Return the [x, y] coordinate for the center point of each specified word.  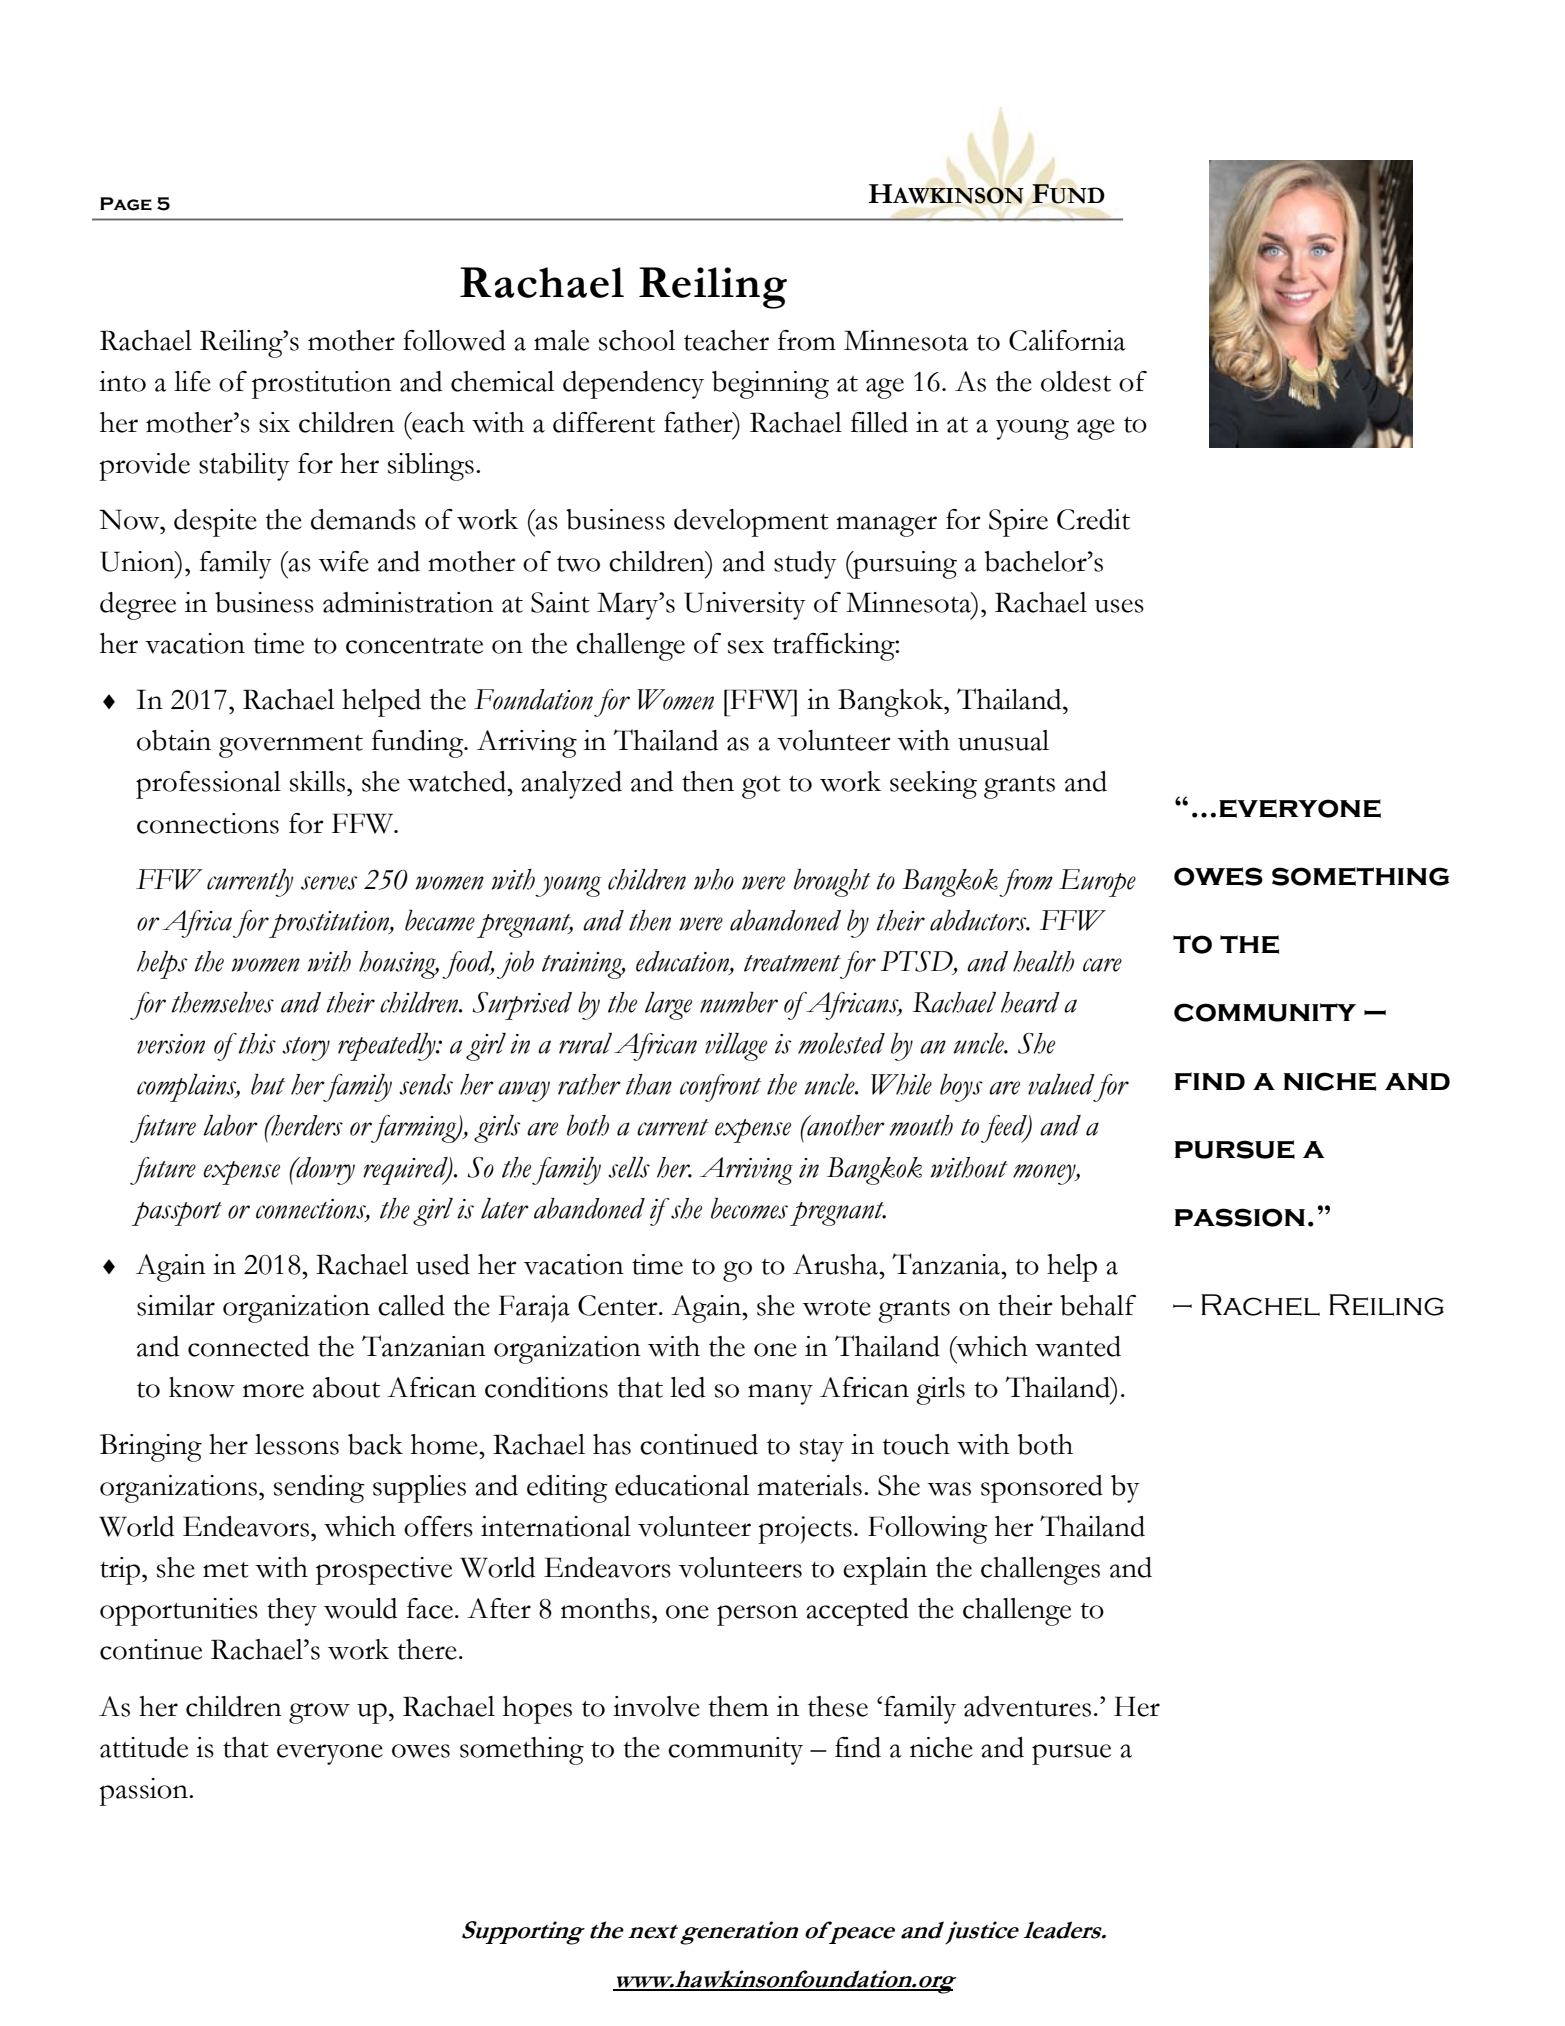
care [1102, 965]
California [1067, 340]
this [257, 1043]
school [637, 340]
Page [126, 204]
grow [319, 1713]
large [668, 1006]
